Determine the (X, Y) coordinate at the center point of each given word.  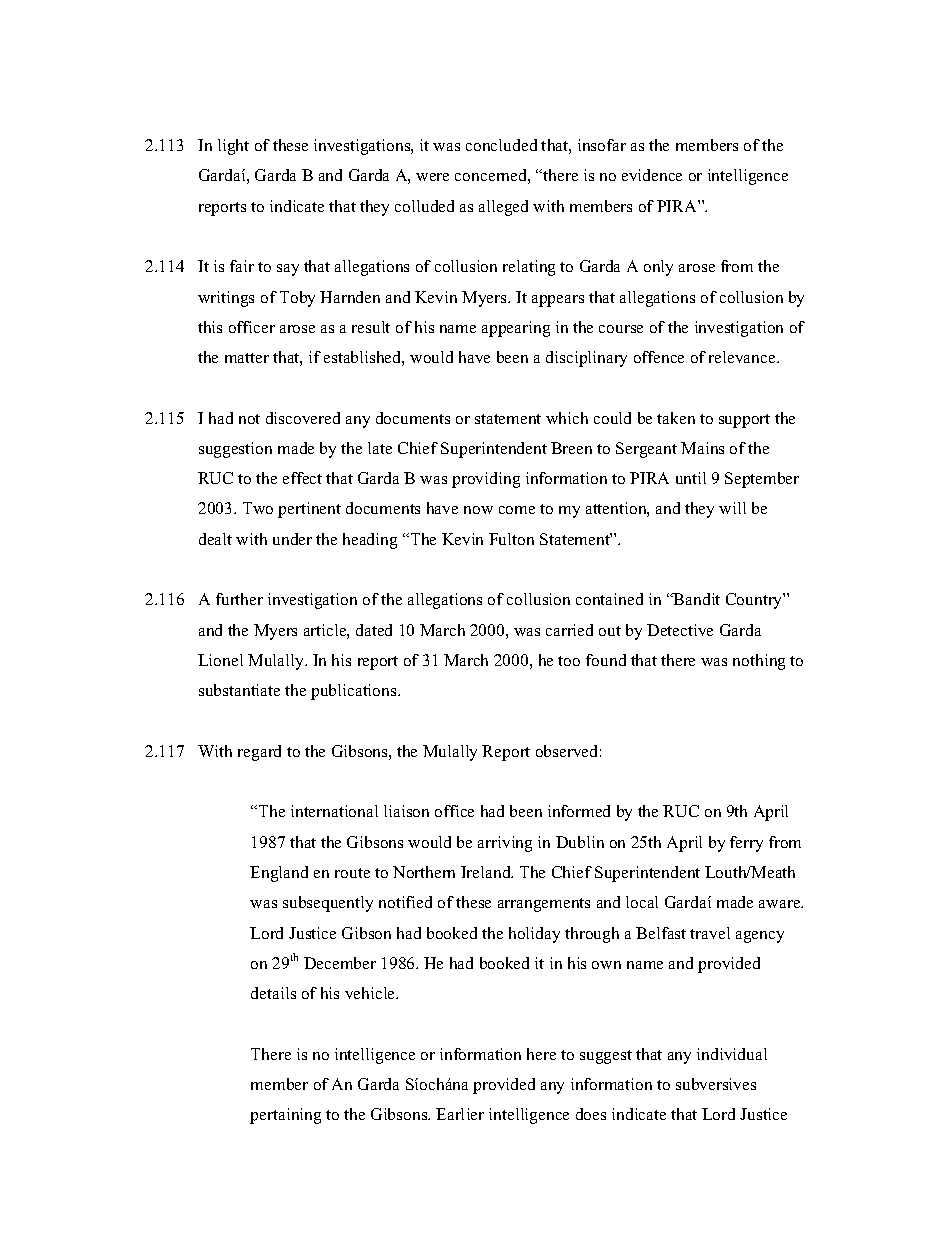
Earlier (460, 1114)
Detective (680, 630)
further (239, 599)
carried (569, 630)
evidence (652, 175)
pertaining (285, 1116)
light (233, 147)
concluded (501, 145)
